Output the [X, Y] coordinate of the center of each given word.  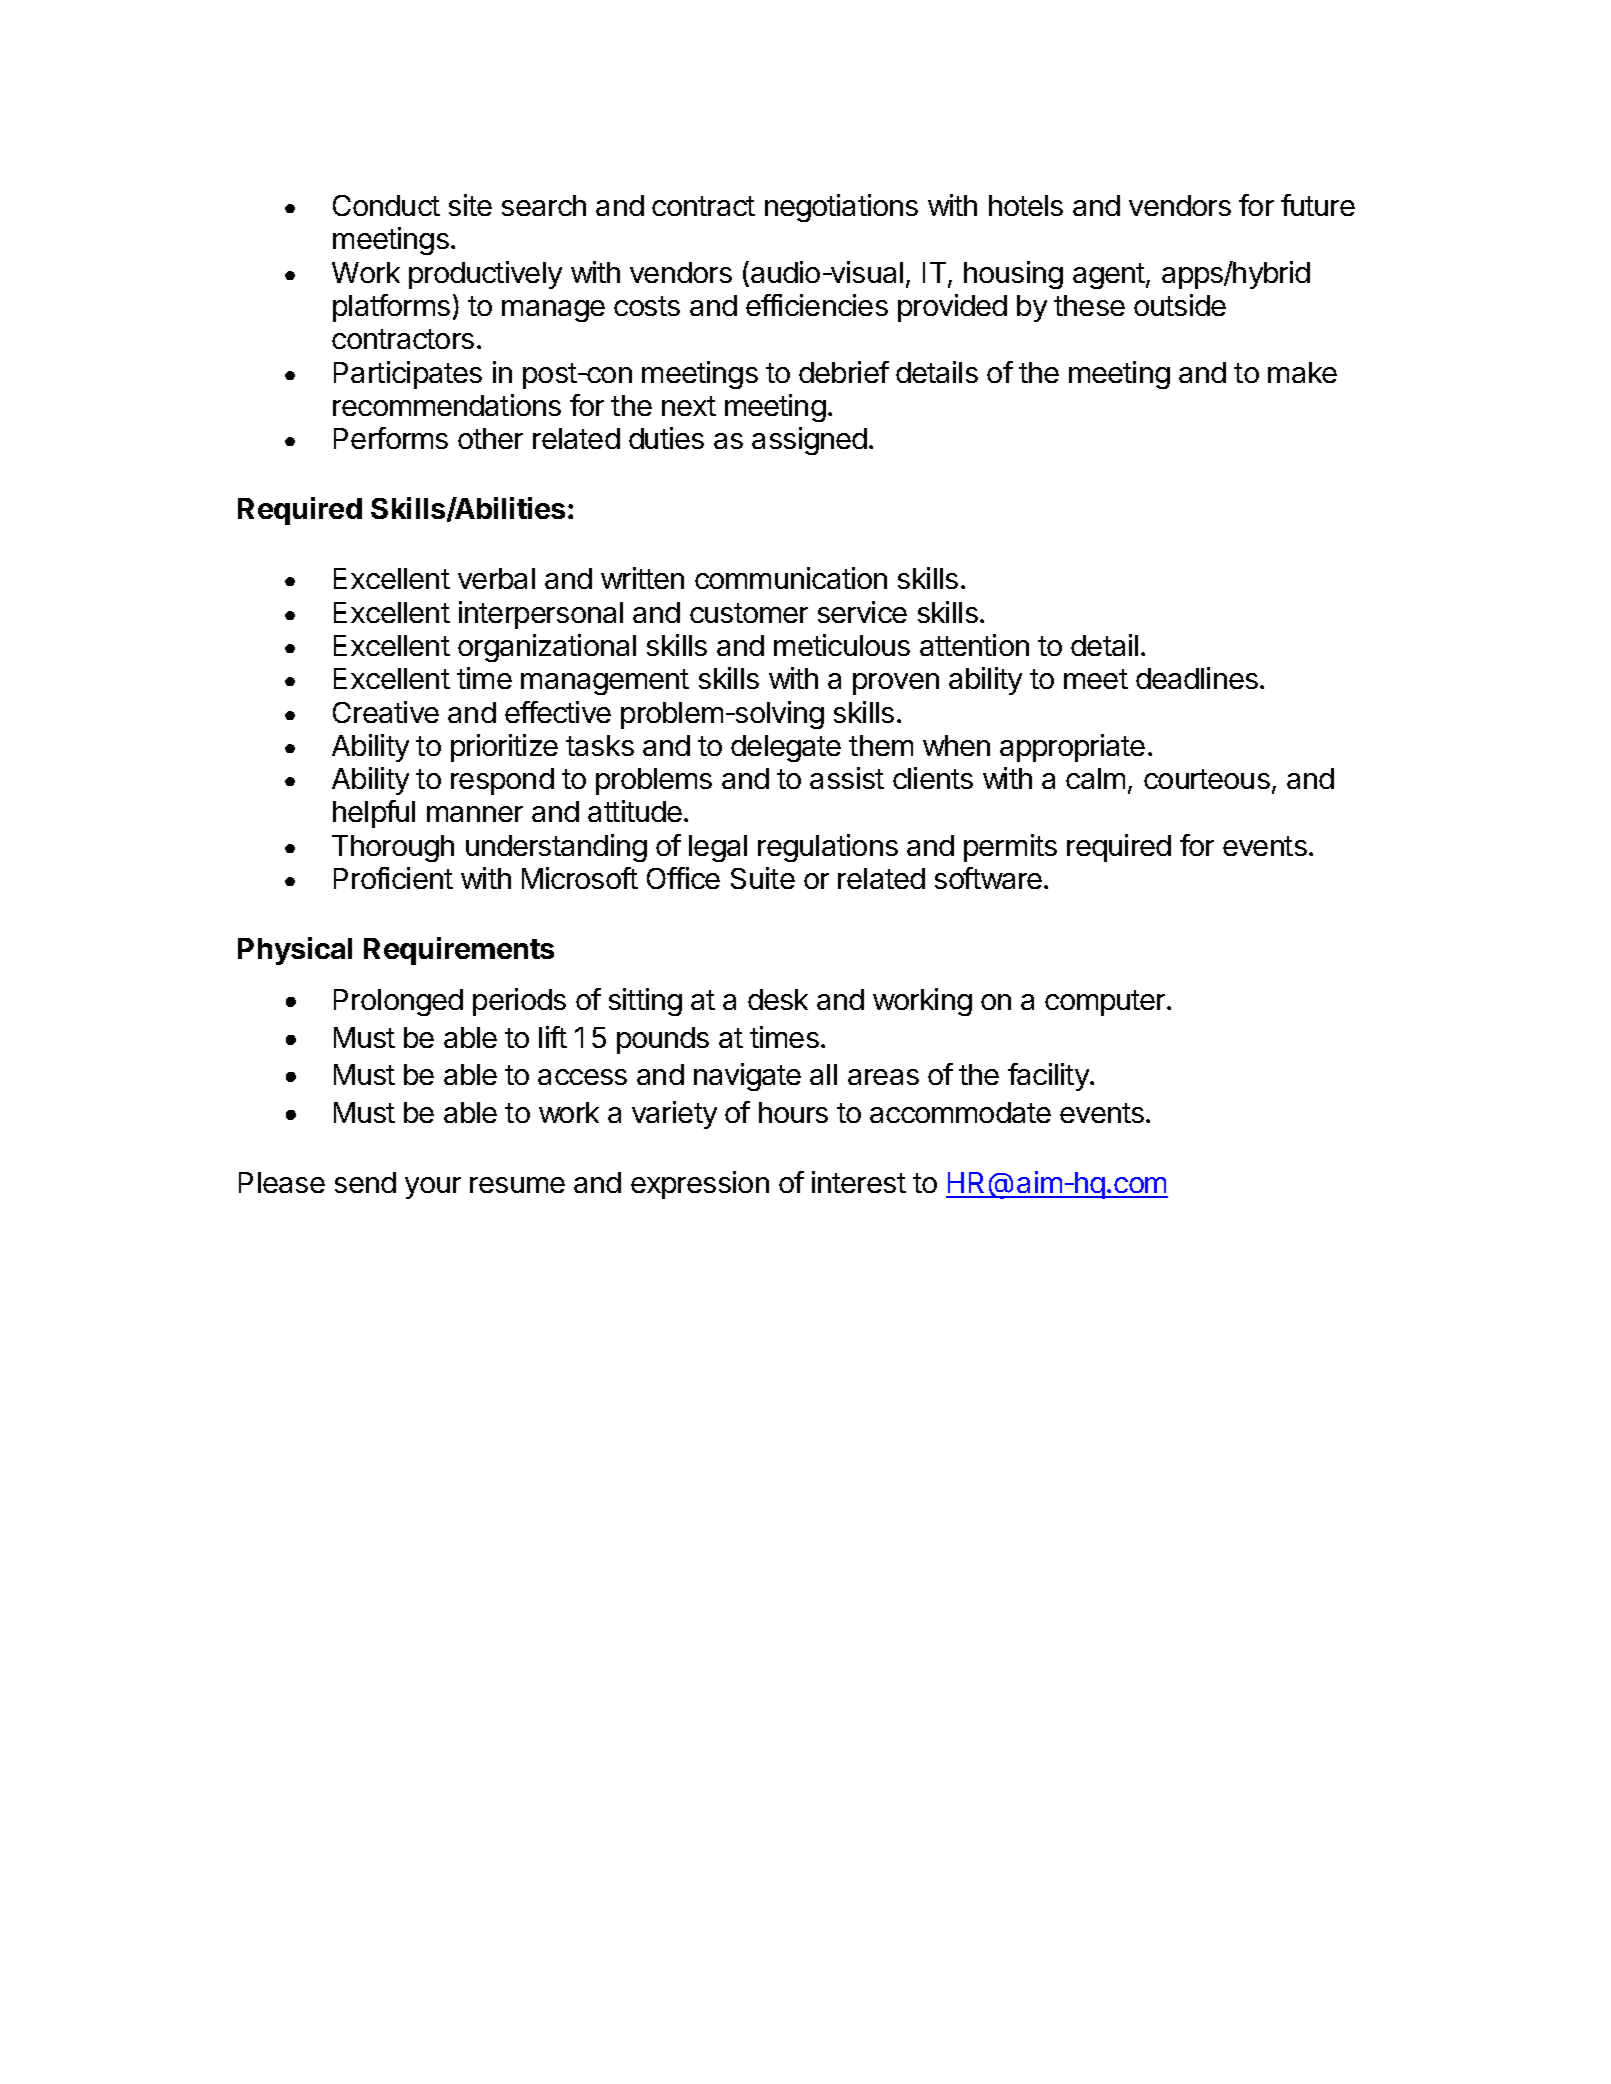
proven [896, 684]
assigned [809, 441]
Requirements [459, 951]
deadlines [1197, 678]
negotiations [841, 208]
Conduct [386, 205]
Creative [386, 712]
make [1302, 372]
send [365, 1182]
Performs [391, 438]
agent [1110, 276]
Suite [763, 878]
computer [1106, 1003]
